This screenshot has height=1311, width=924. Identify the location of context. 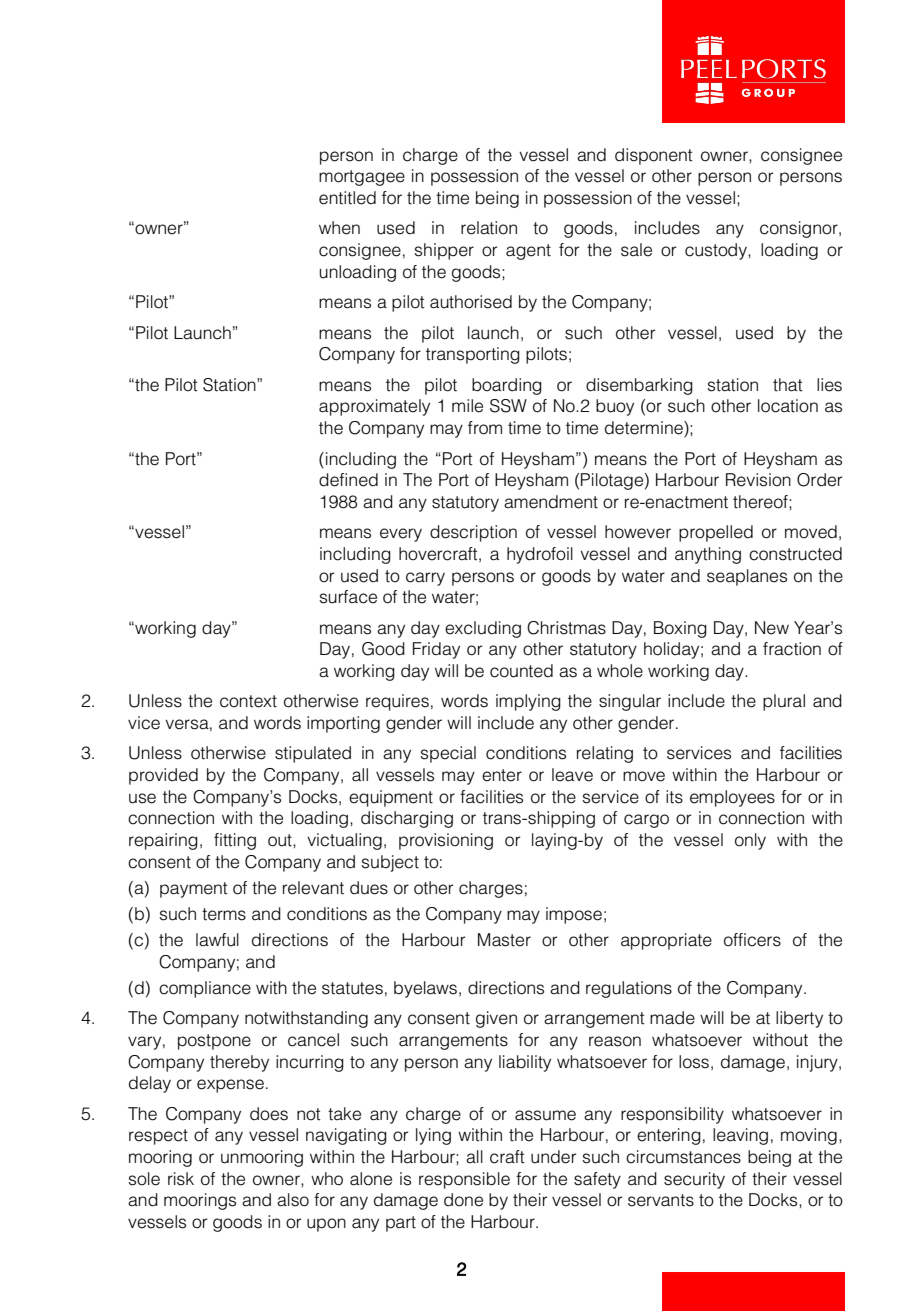
(248, 701).
